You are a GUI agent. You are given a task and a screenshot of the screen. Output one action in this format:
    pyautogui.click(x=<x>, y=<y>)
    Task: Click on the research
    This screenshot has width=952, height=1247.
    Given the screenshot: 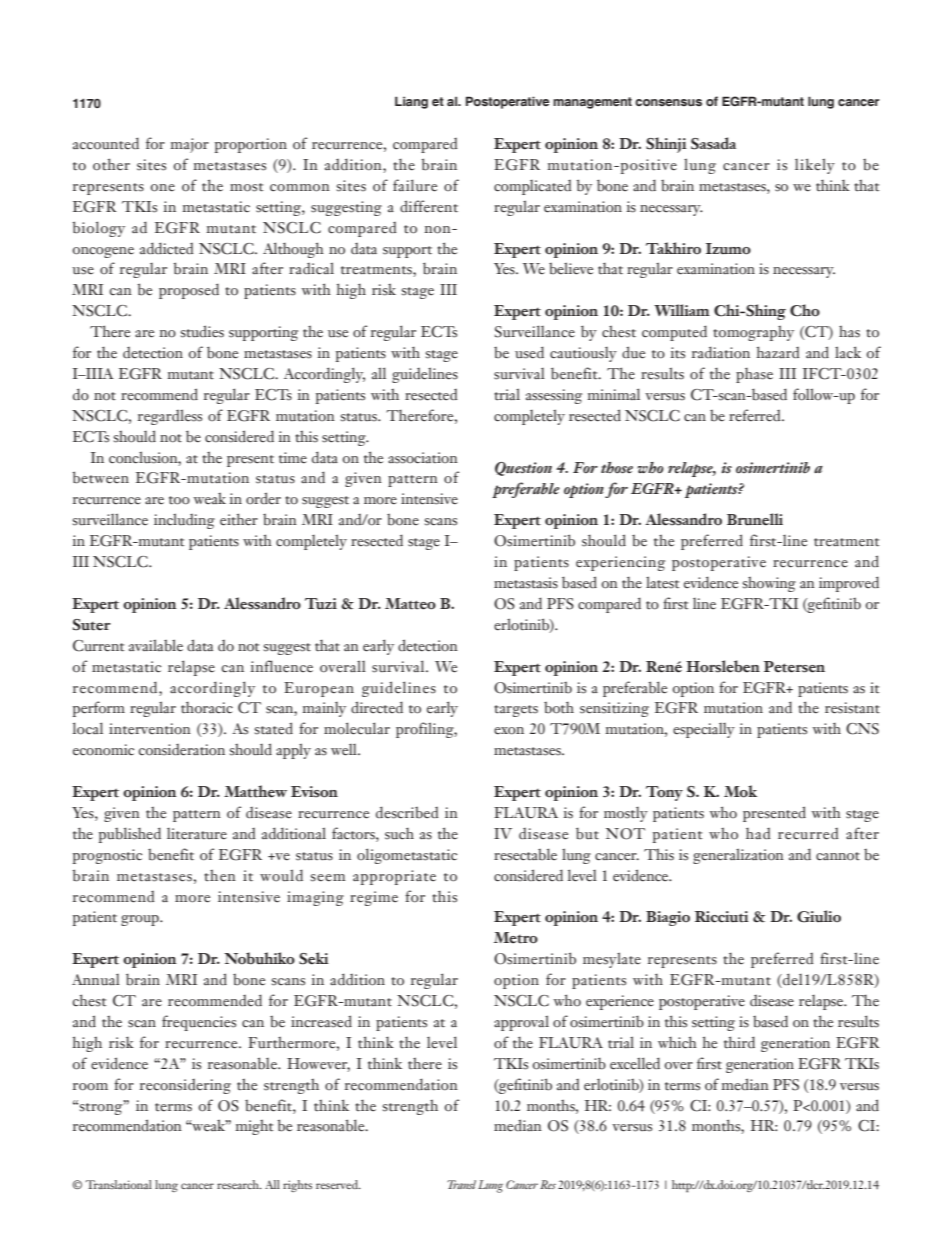 What is the action you would take?
    pyautogui.click(x=239, y=1184)
